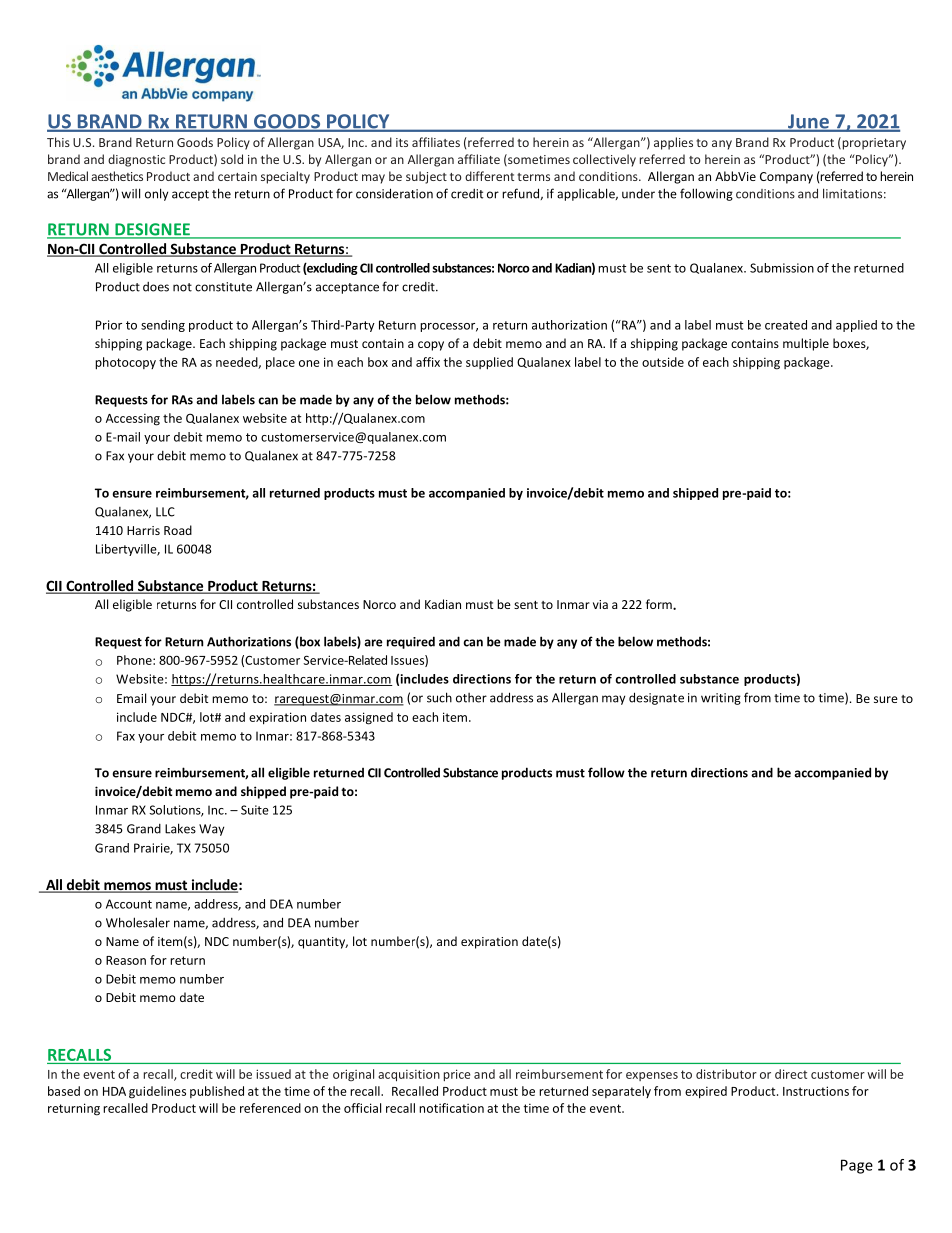 The image size is (952, 1233). I want to click on guidelines, so click(157, 1092).
